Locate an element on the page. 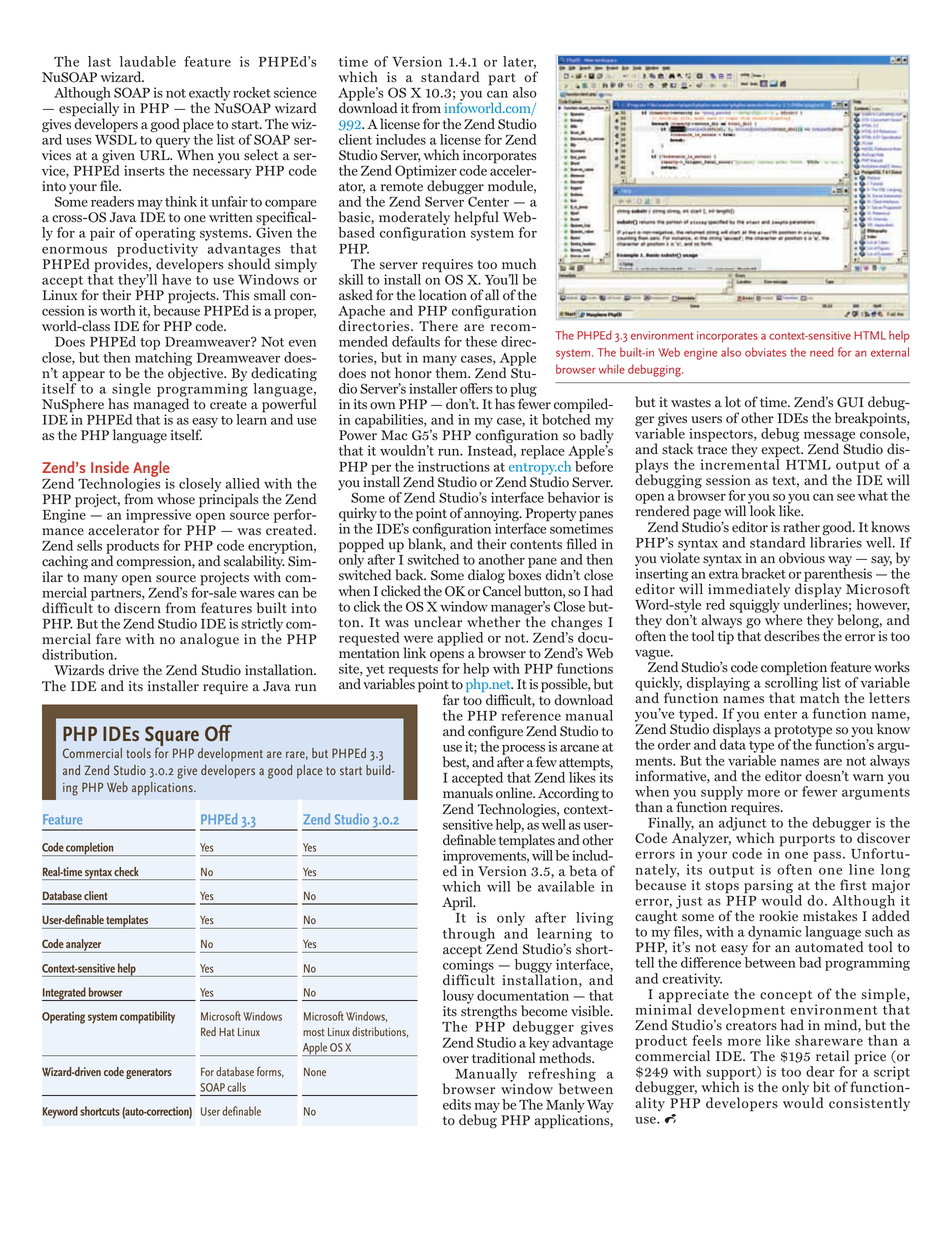  Optimizer is located at coordinates (426, 173).
